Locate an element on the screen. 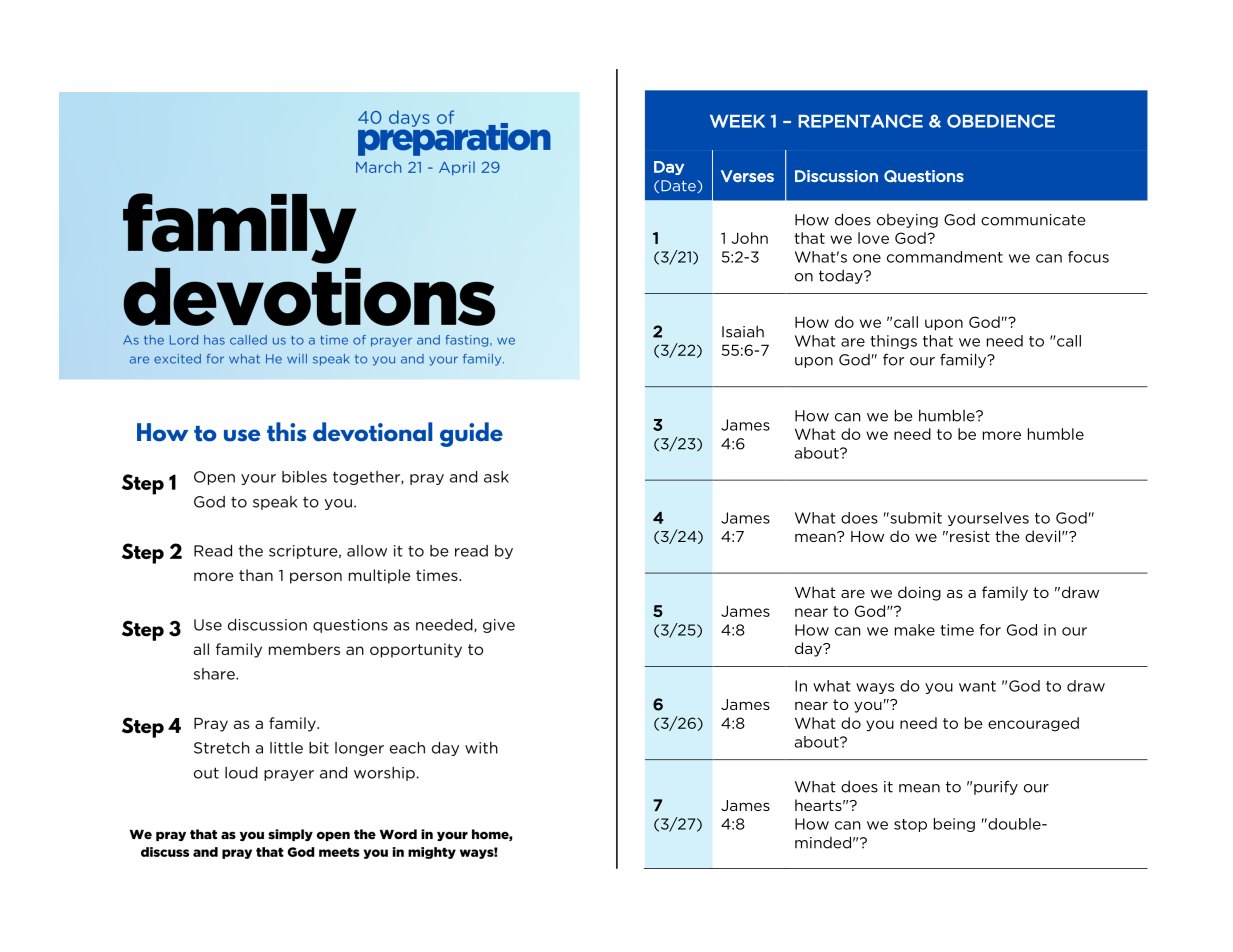  REPENTANCE is located at coordinates (860, 121).
